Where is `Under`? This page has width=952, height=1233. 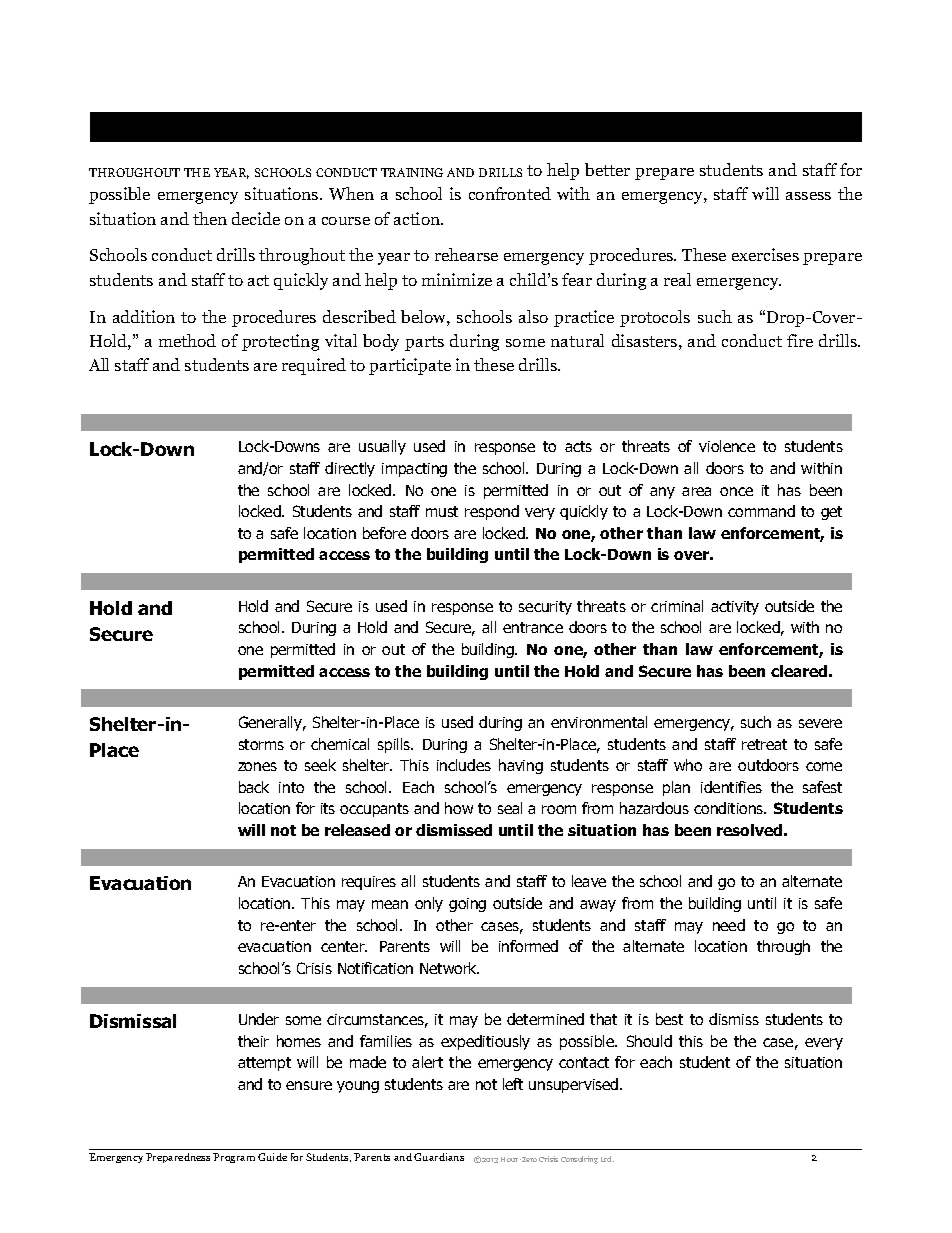
Under is located at coordinates (259, 1019).
